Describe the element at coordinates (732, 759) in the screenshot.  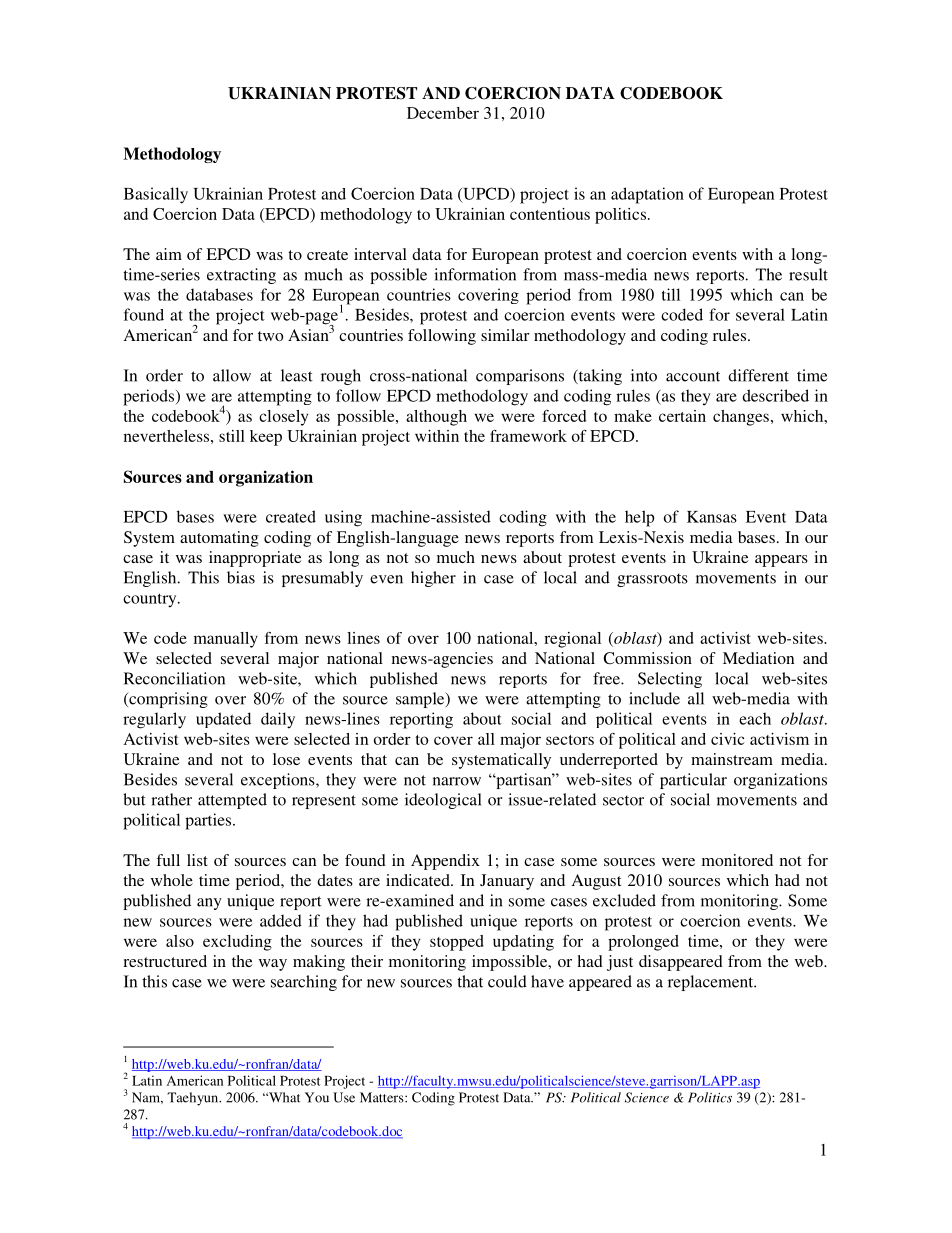
I see `mainstream` at that location.
